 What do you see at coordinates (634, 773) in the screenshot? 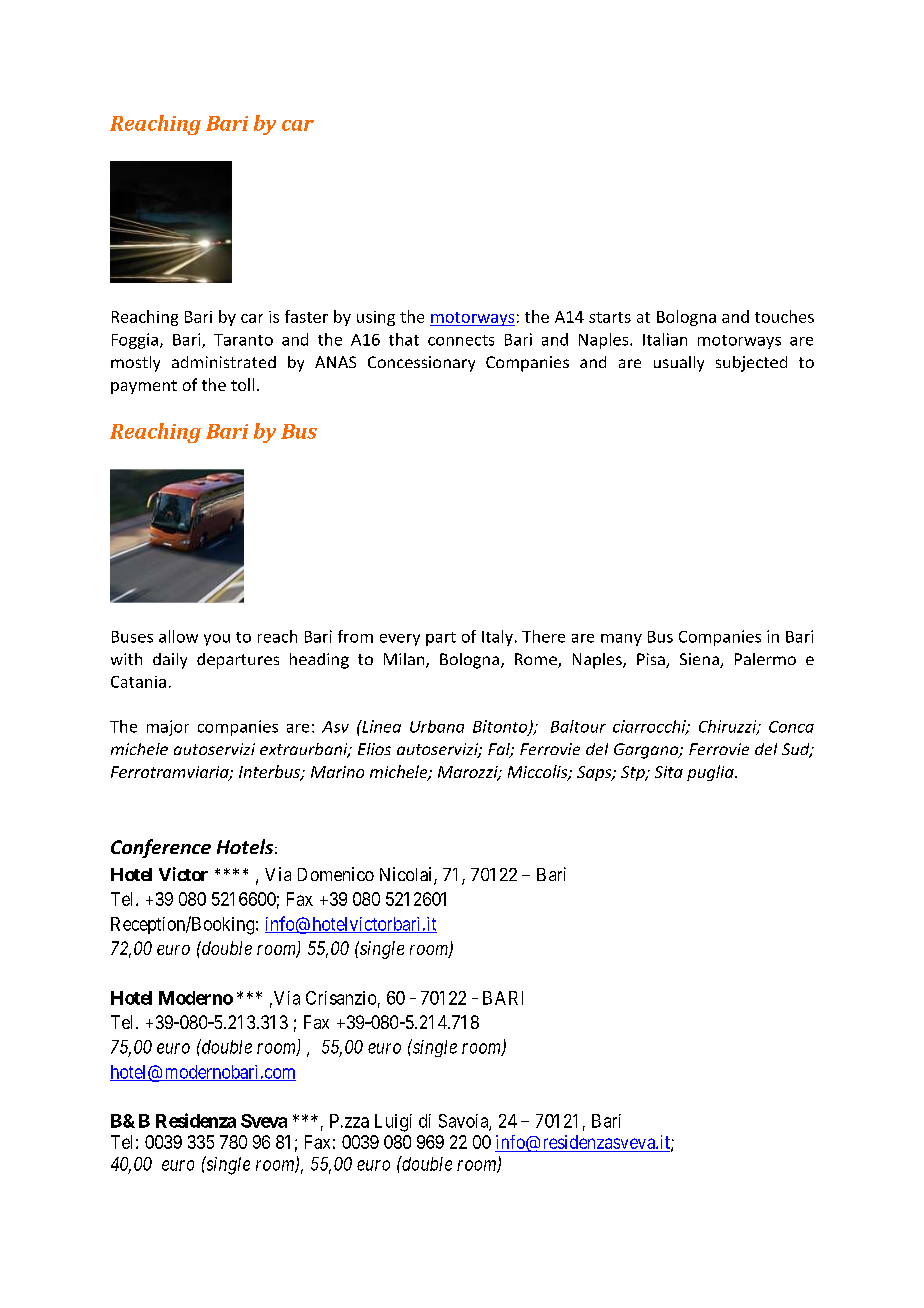
I see `Stp` at bounding box center [634, 773].
